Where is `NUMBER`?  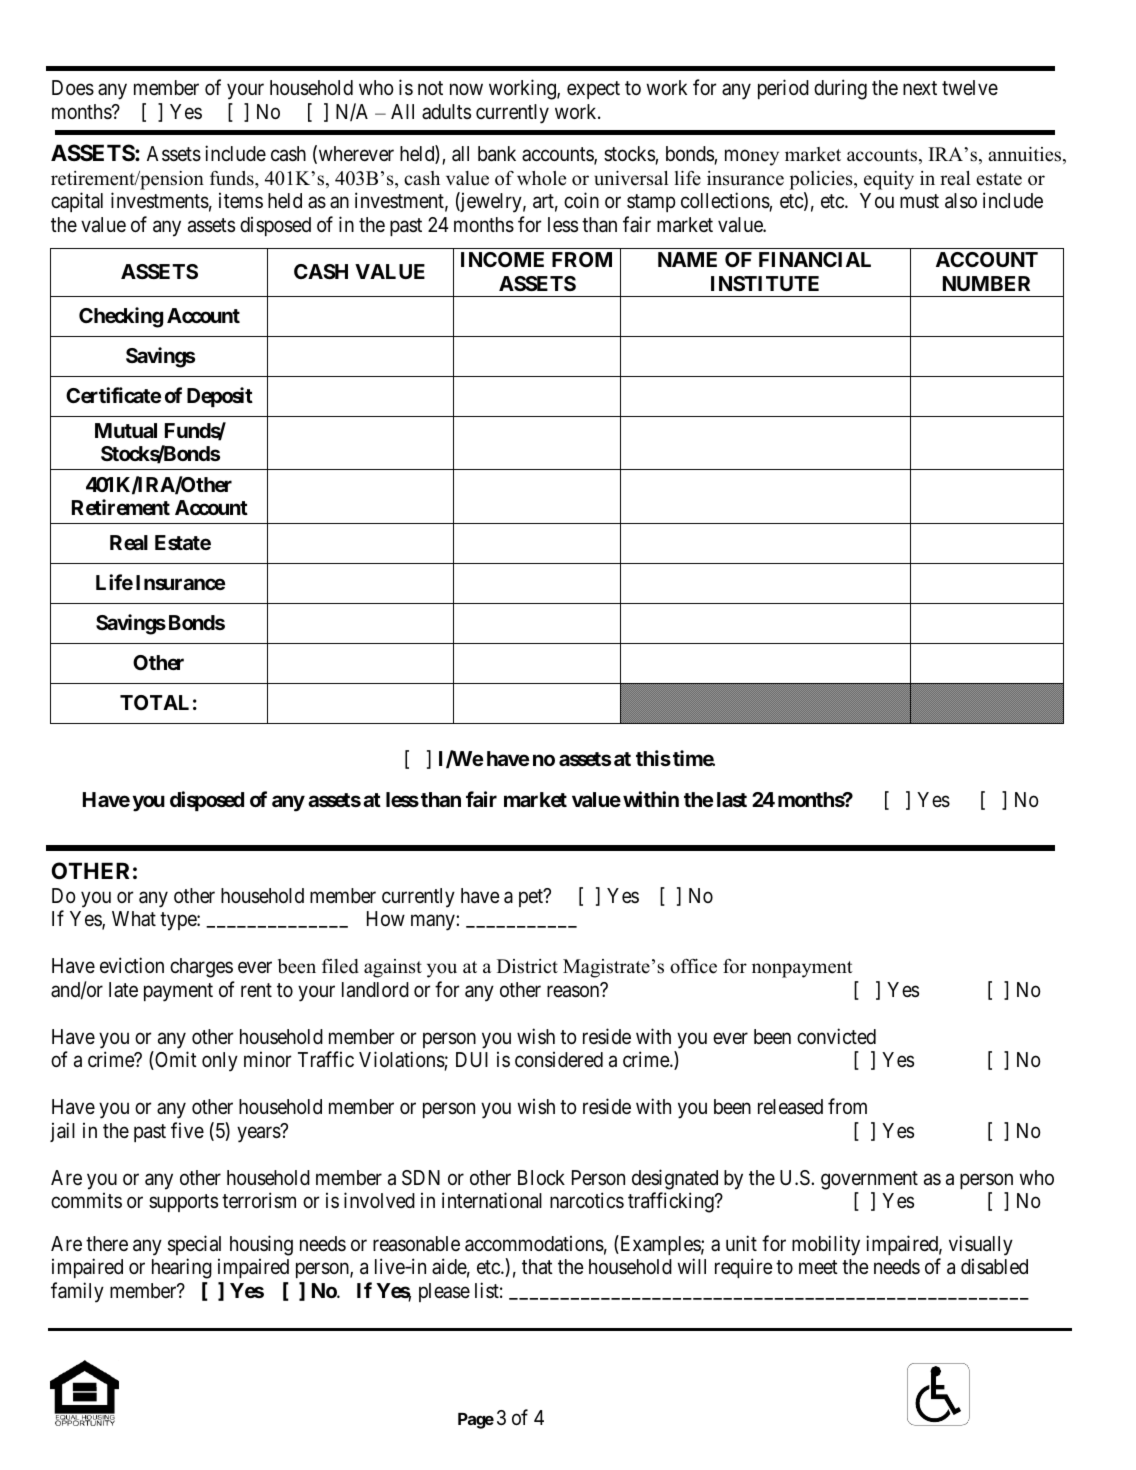 NUMBER is located at coordinates (986, 283).
